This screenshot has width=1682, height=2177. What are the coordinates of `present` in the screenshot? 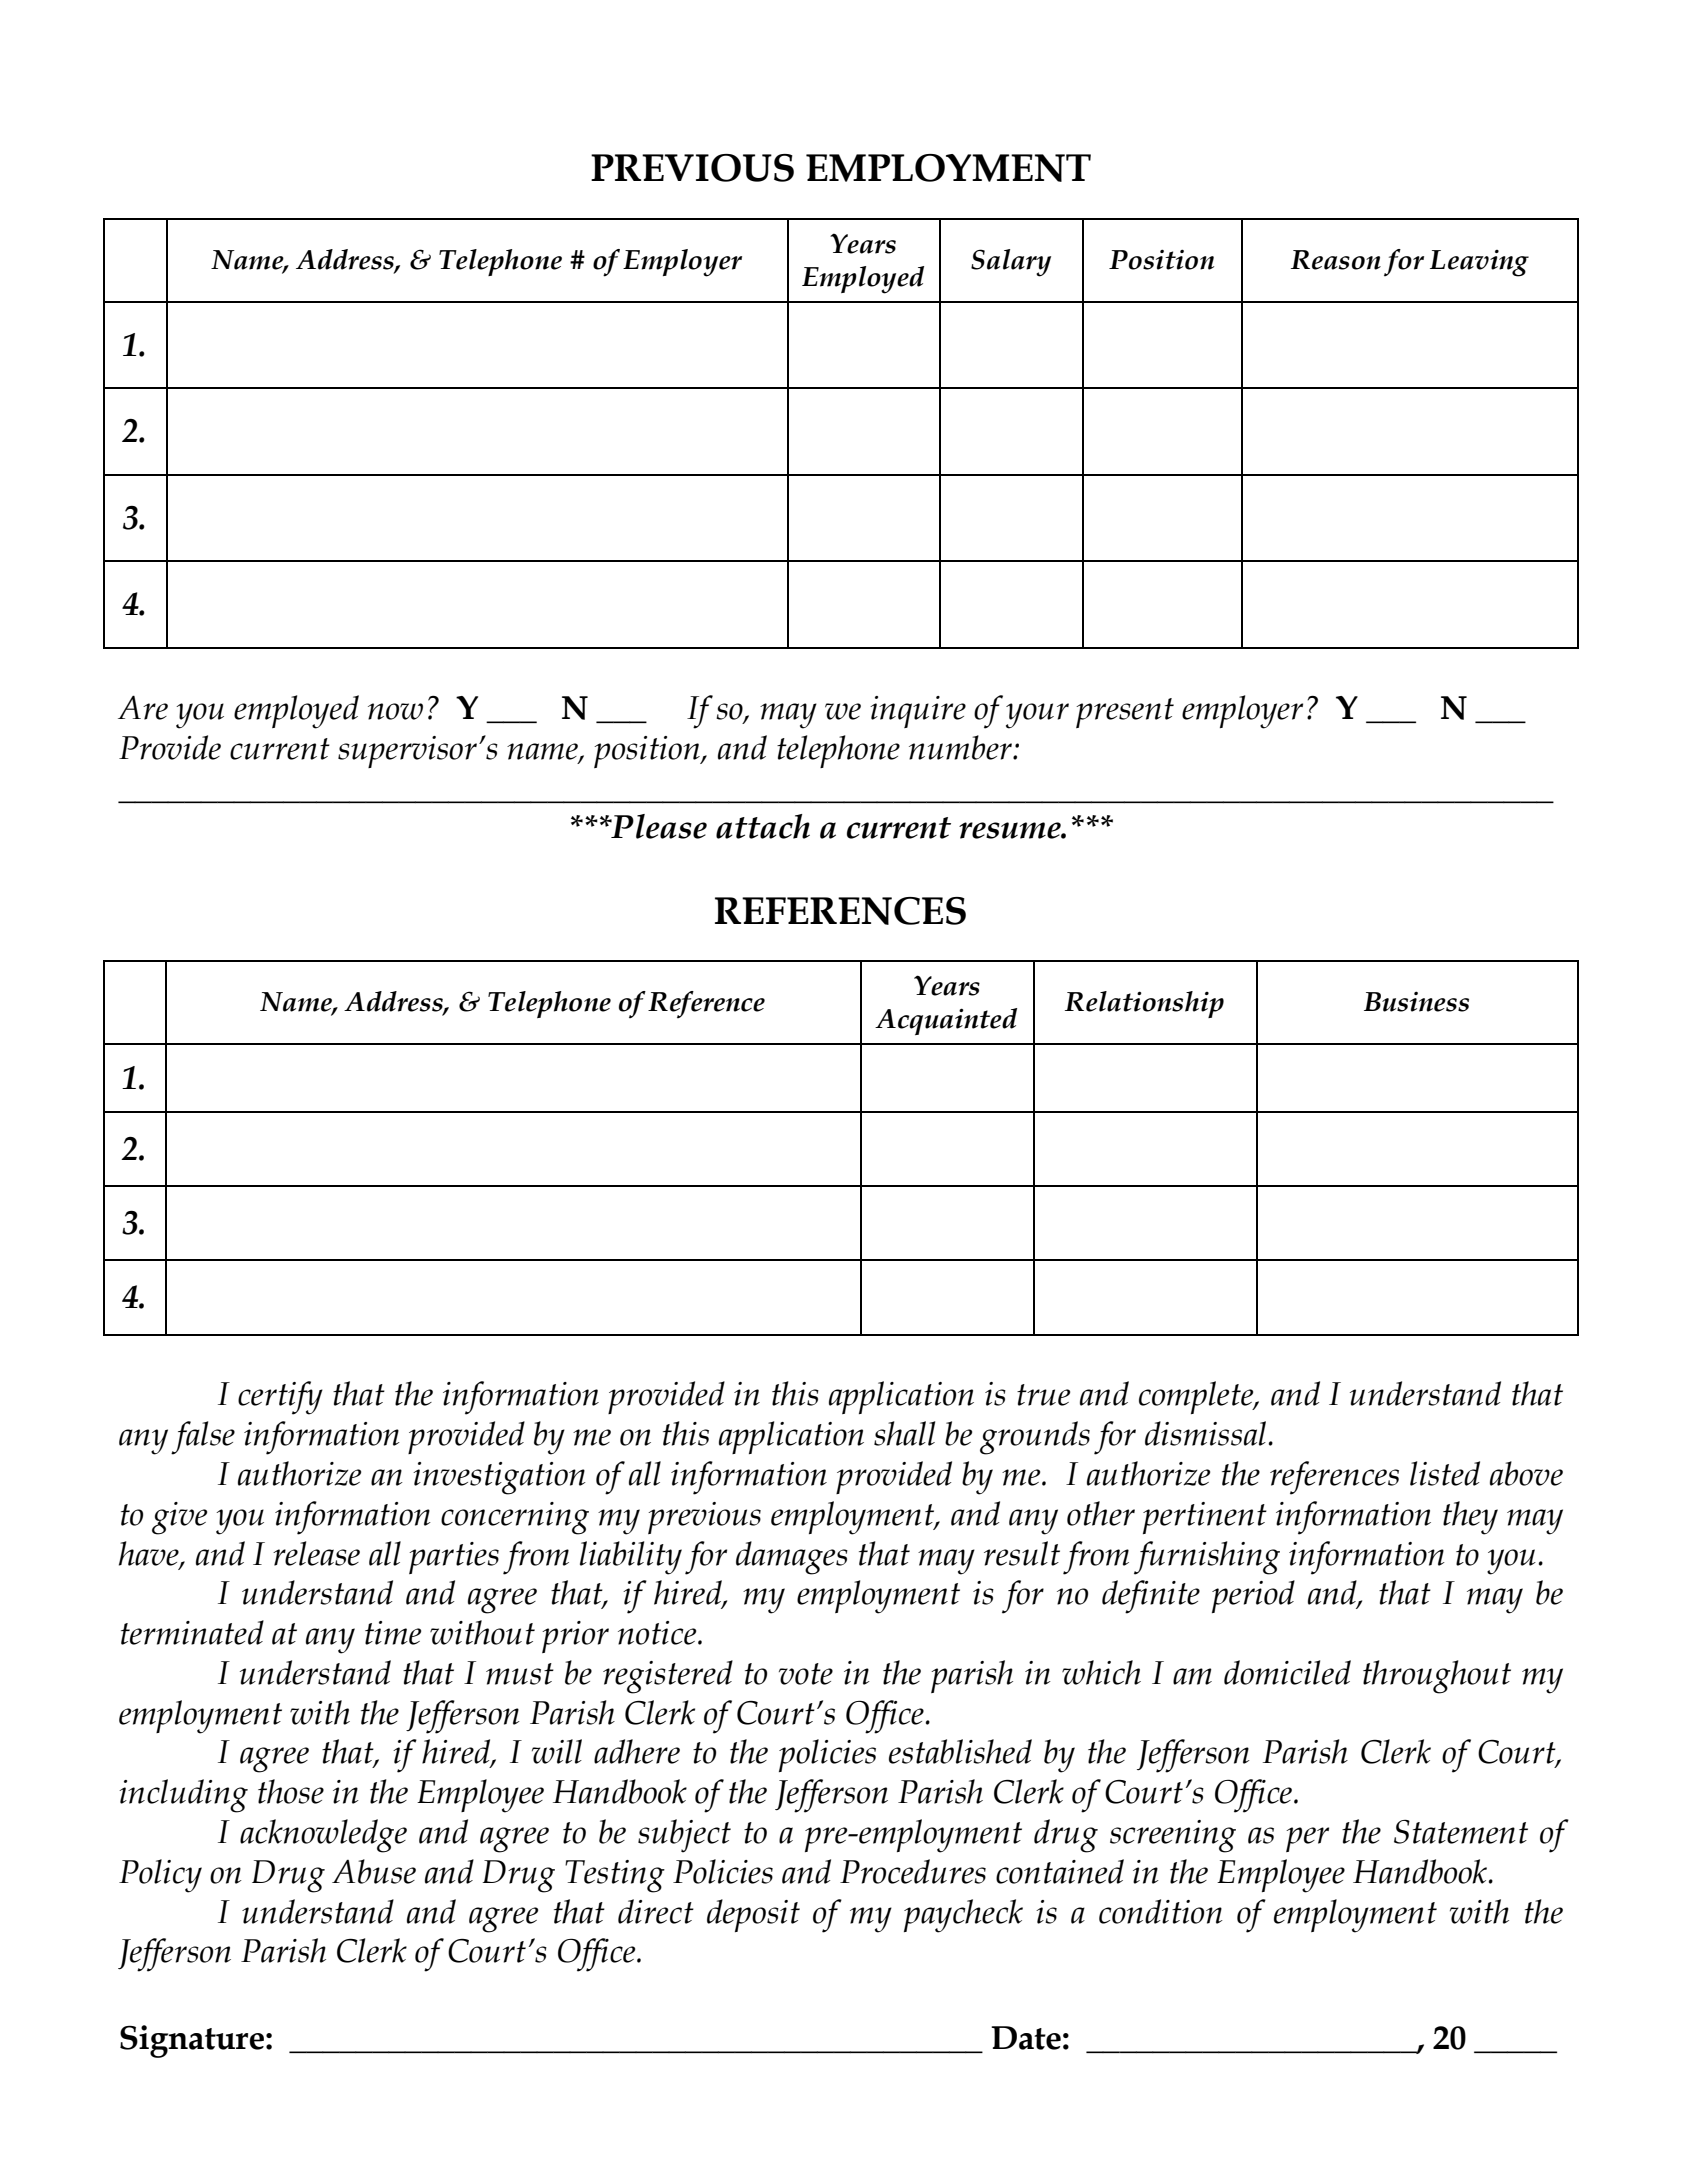 It's located at (1125, 713).
